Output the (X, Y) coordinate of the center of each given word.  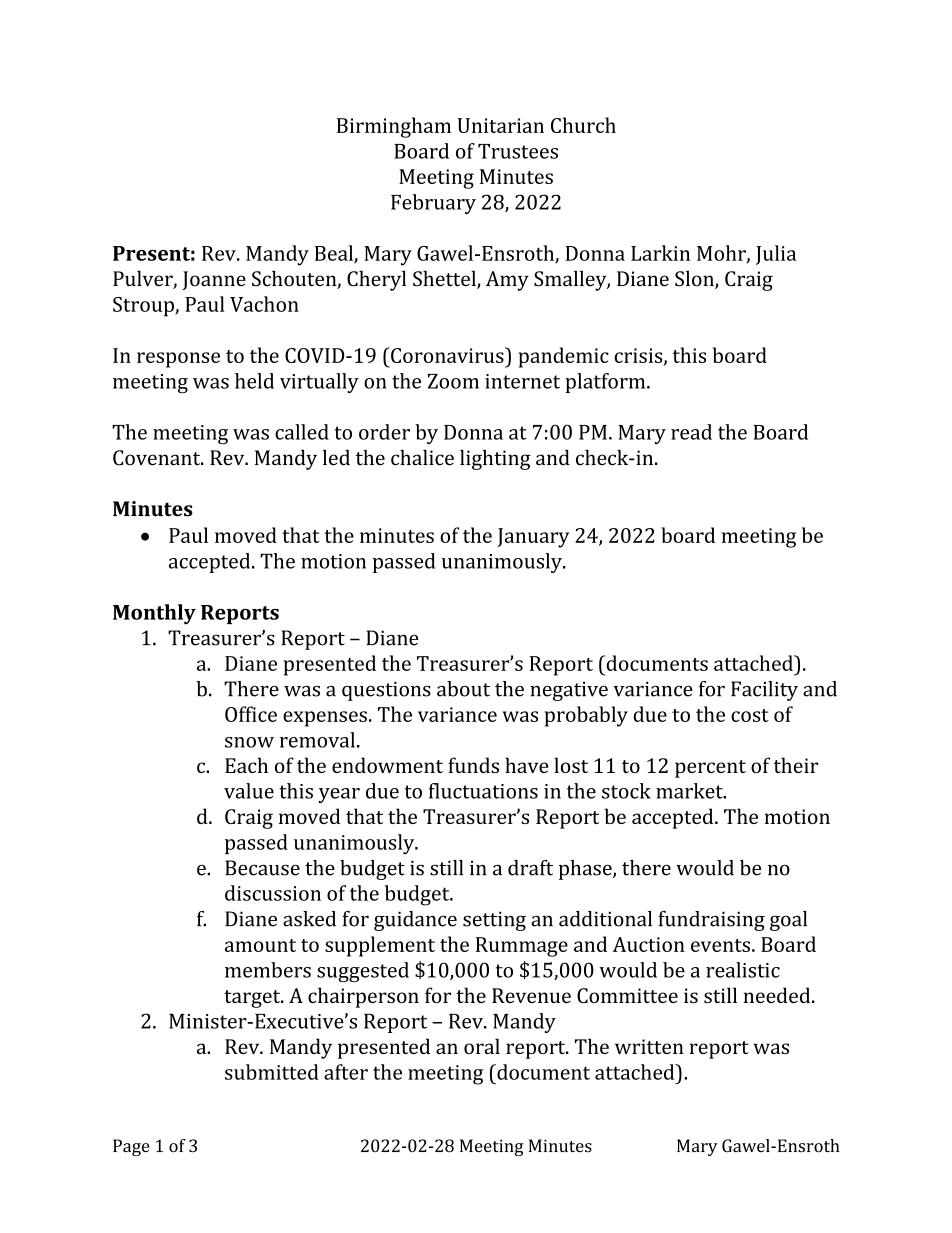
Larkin (660, 253)
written (649, 1046)
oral (482, 1046)
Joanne (214, 280)
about (463, 689)
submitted (272, 1072)
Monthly (154, 614)
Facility (764, 691)
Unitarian (500, 125)
